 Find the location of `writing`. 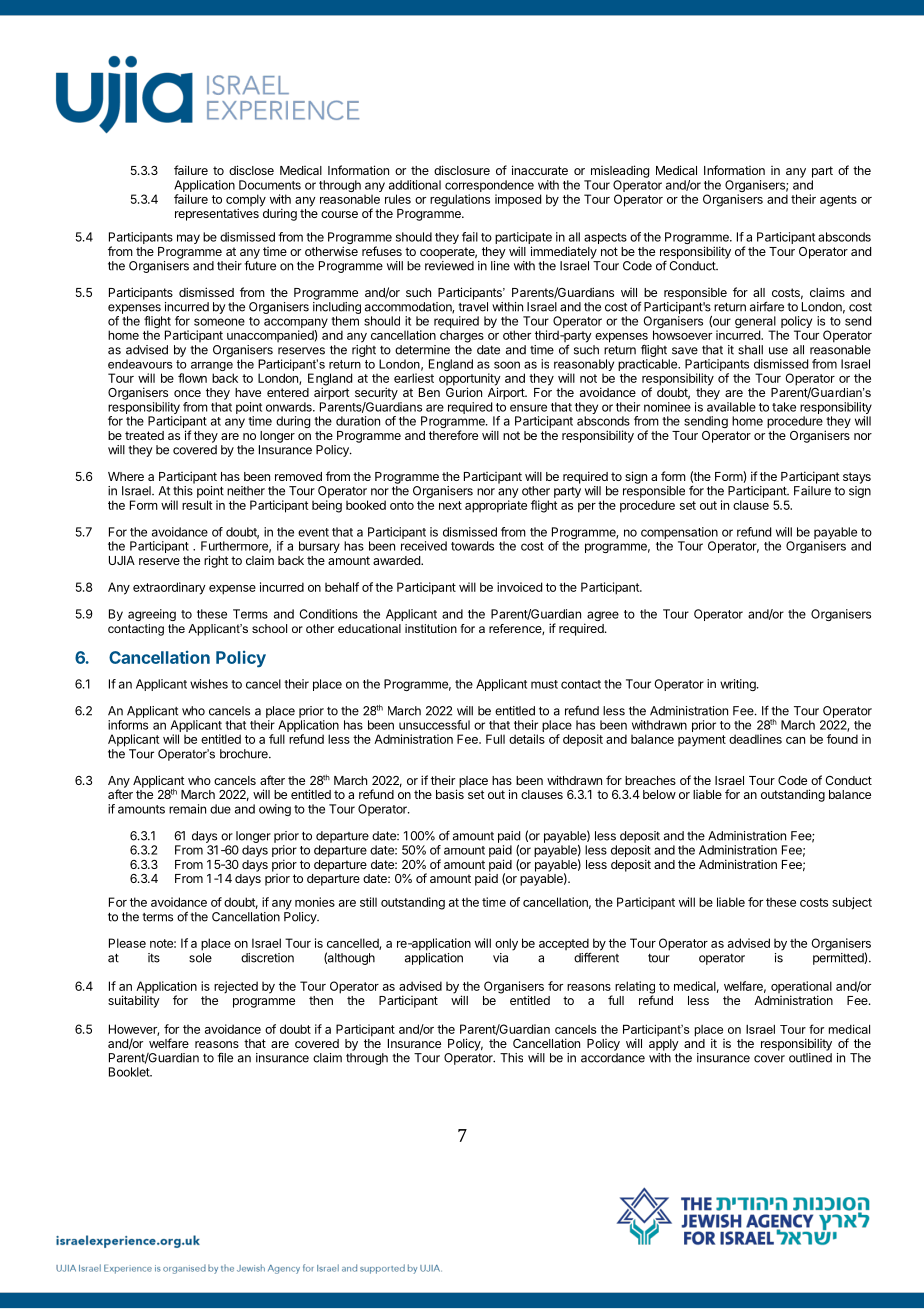

writing is located at coordinates (739, 685).
